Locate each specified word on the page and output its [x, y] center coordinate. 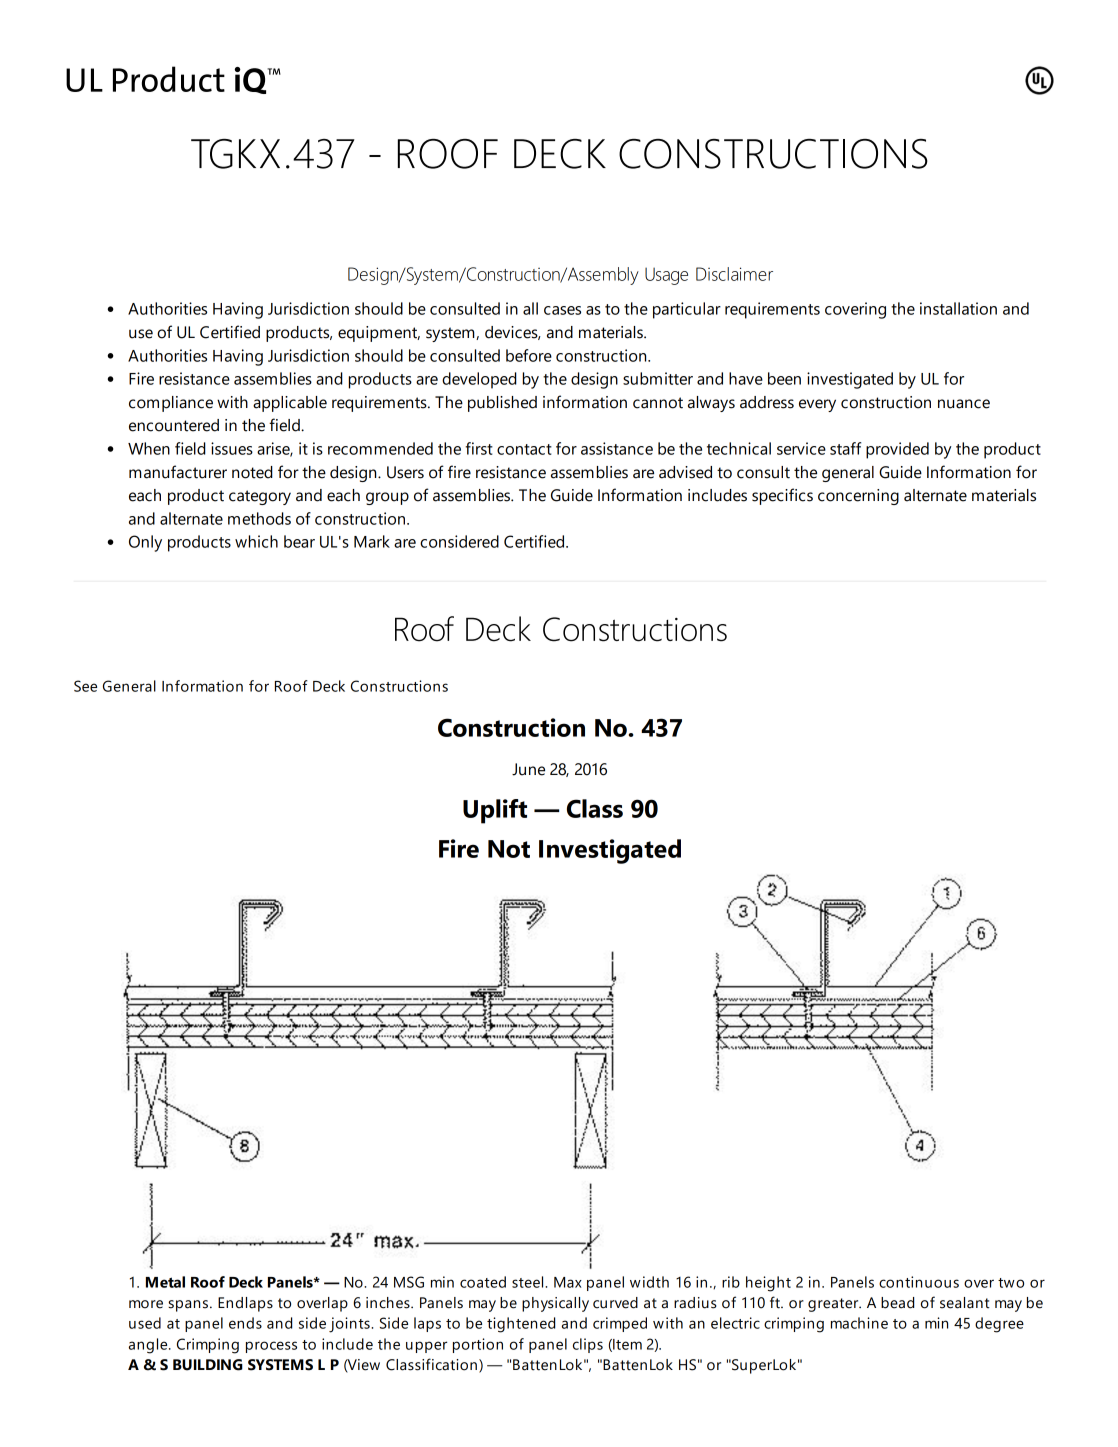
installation [958, 308]
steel [529, 1282]
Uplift [495, 811]
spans [189, 1306]
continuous [919, 1282]
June [528, 769]
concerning [858, 497]
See [85, 686]
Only [145, 543]
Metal [165, 1282]
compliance [171, 404]
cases [562, 310]
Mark [372, 541]
